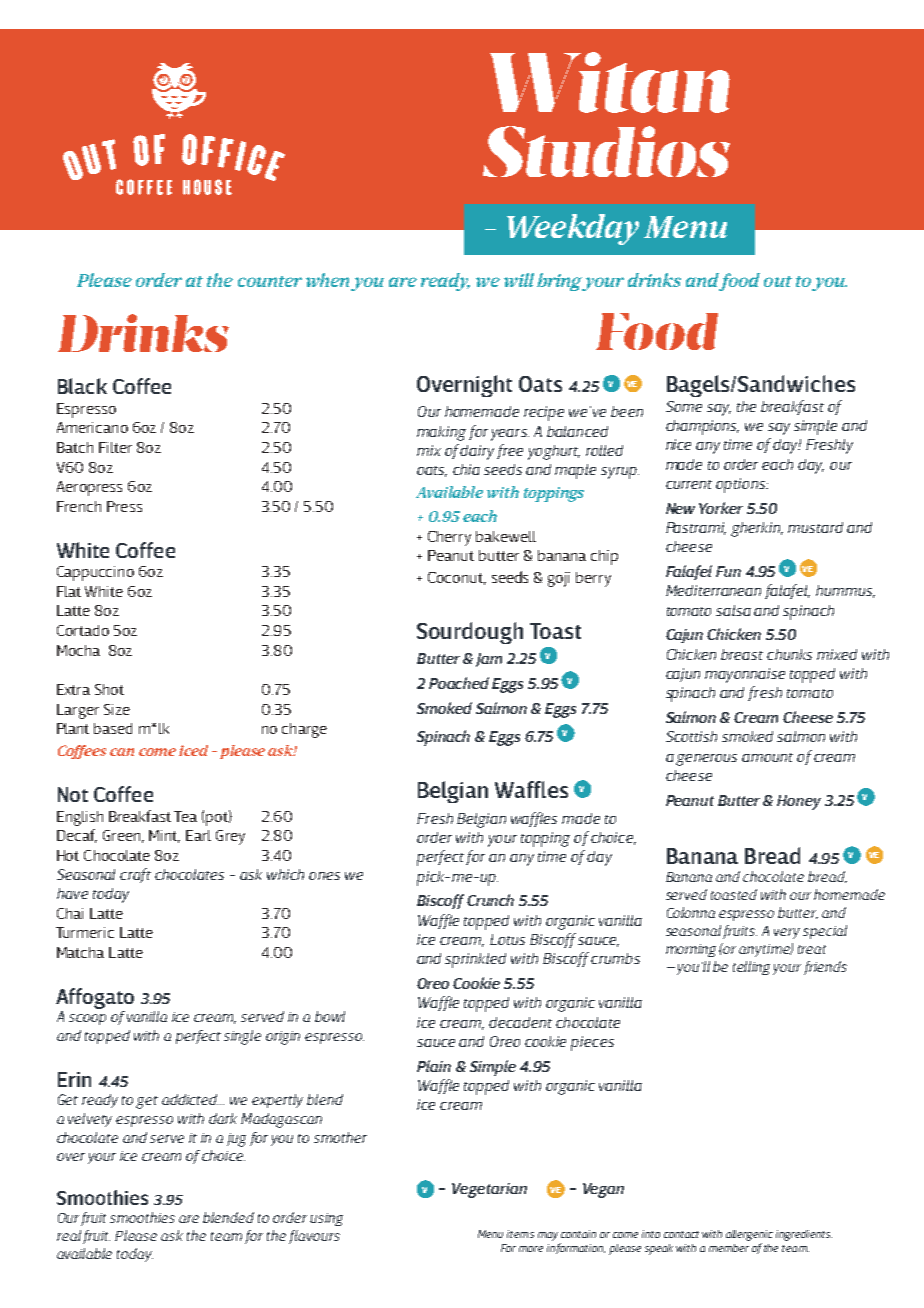 The width and height of the document is (924, 1308). I want to click on Witan, so click(610, 82).
